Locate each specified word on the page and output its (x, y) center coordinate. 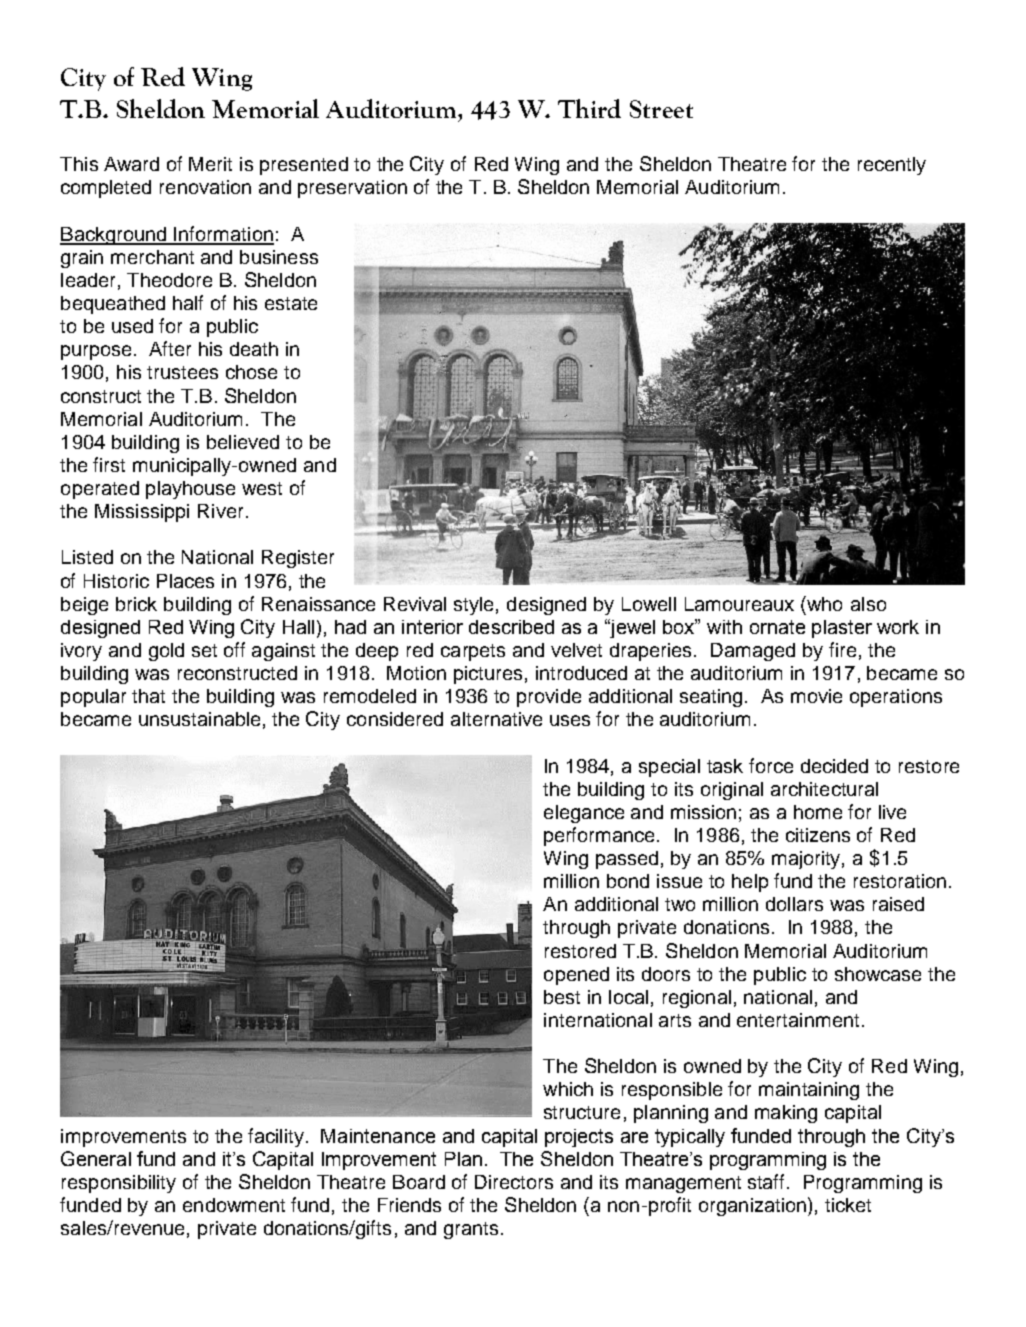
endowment (234, 1205)
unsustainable (199, 719)
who (823, 603)
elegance (584, 814)
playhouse (190, 490)
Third (589, 108)
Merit (210, 164)
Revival (415, 604)
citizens (818, 835)
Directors (514, 1182)
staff (768, 1181)
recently (892, 166)
